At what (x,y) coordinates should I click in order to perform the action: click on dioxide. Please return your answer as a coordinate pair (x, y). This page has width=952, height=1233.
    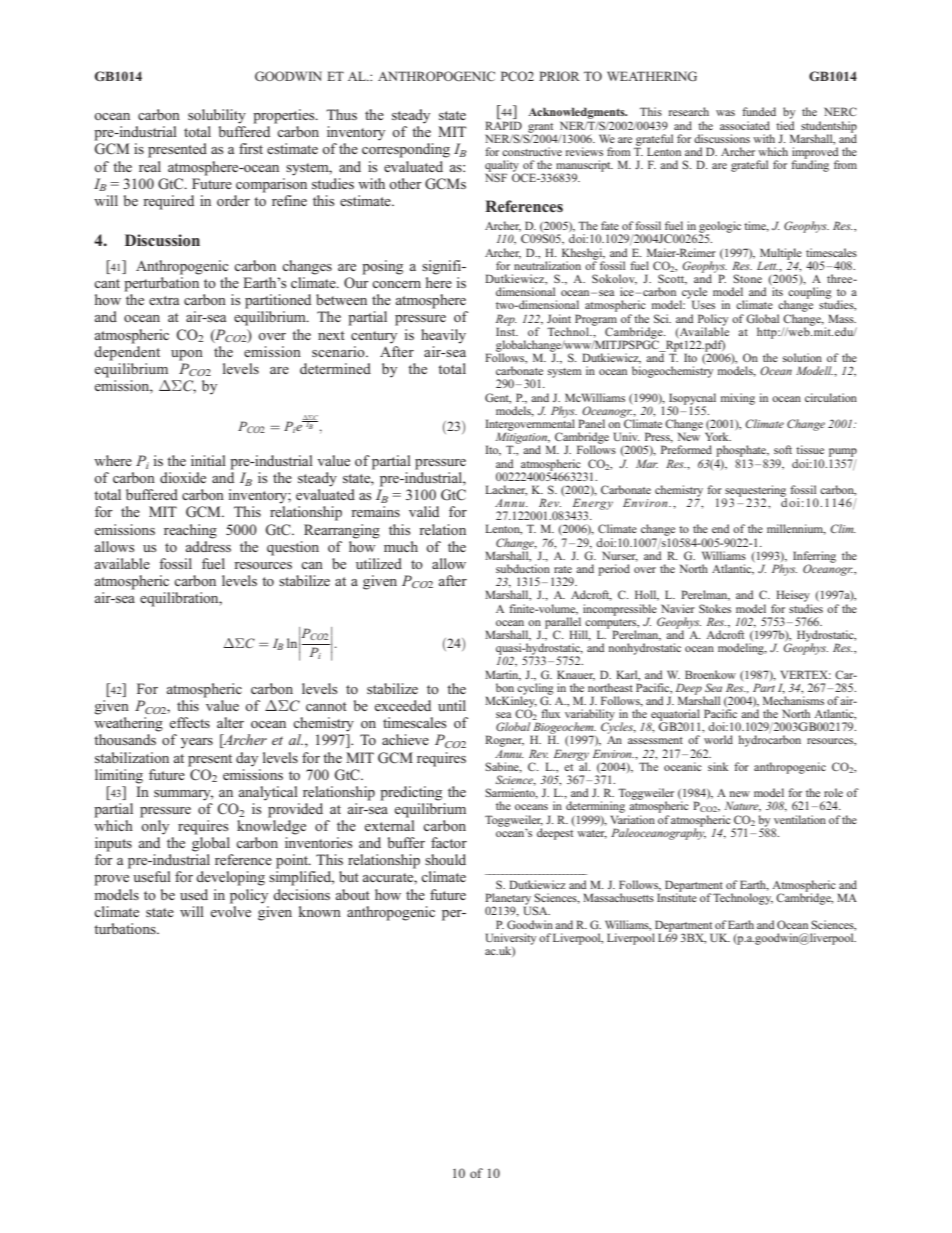
    Looking at the image, I should click on (183, 477).
